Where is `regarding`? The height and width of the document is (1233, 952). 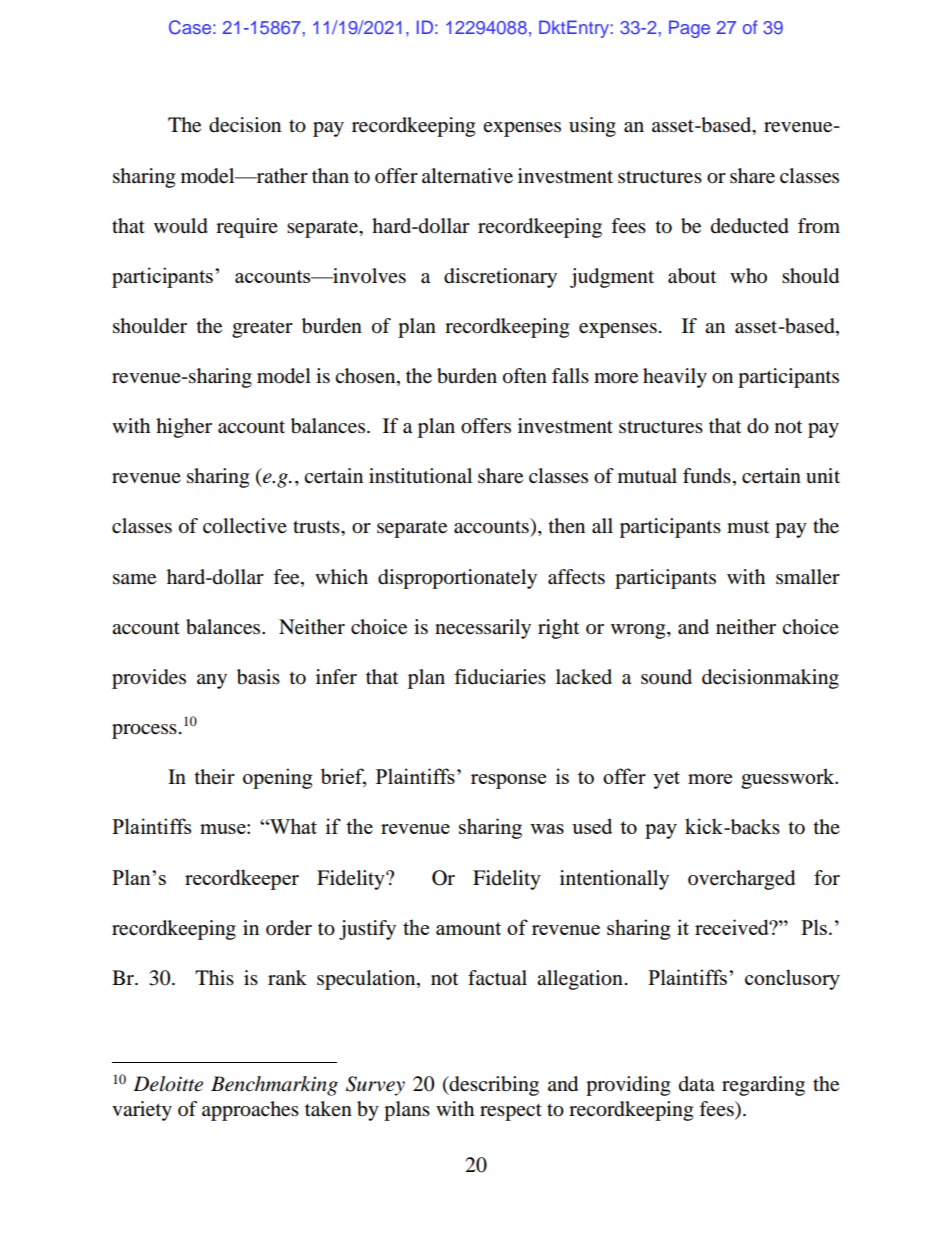
regarding is located at coordinates (763, 1086).
